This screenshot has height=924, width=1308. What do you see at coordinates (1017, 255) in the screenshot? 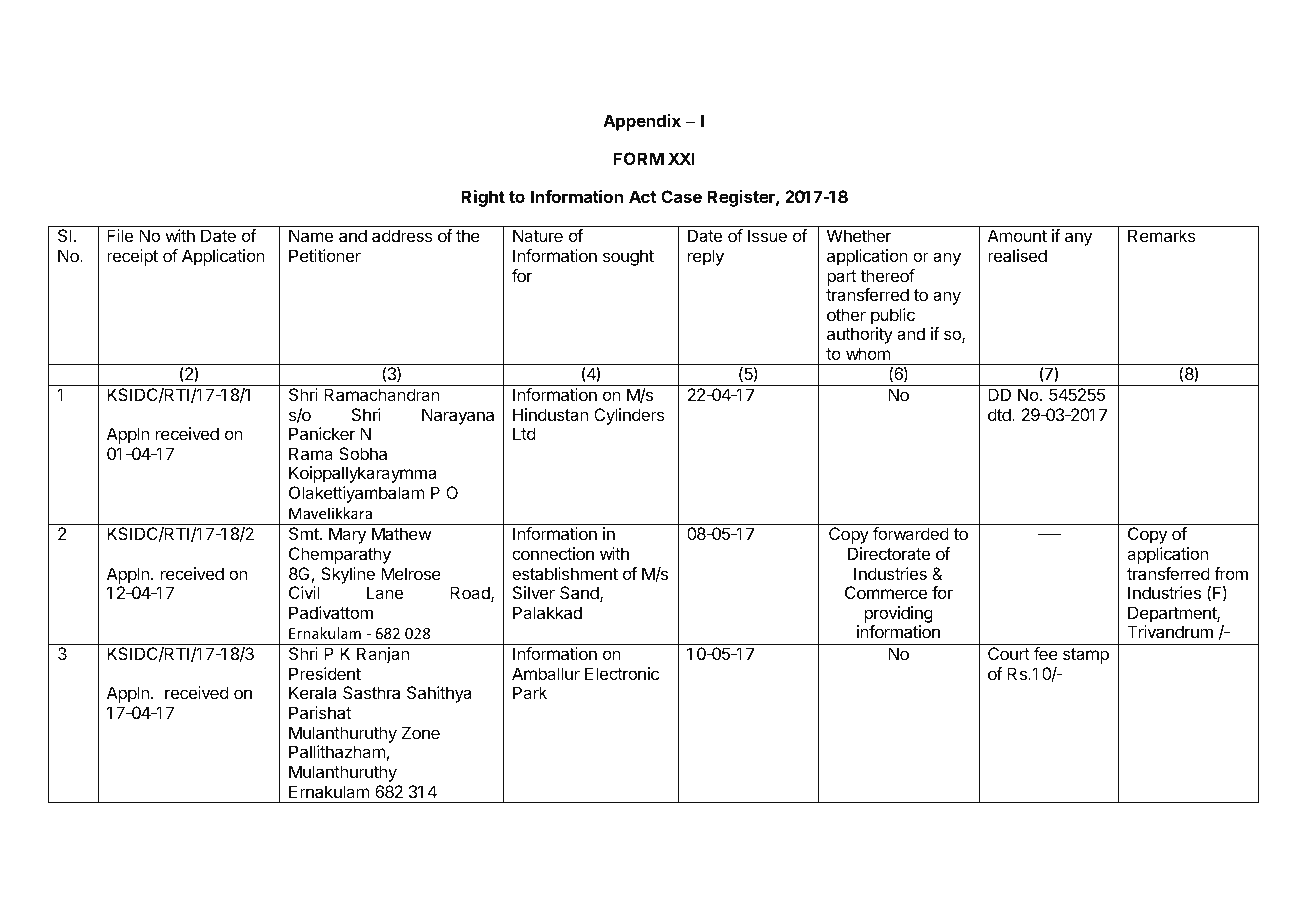
I see `realised` at bounding box center [1017, 255].
